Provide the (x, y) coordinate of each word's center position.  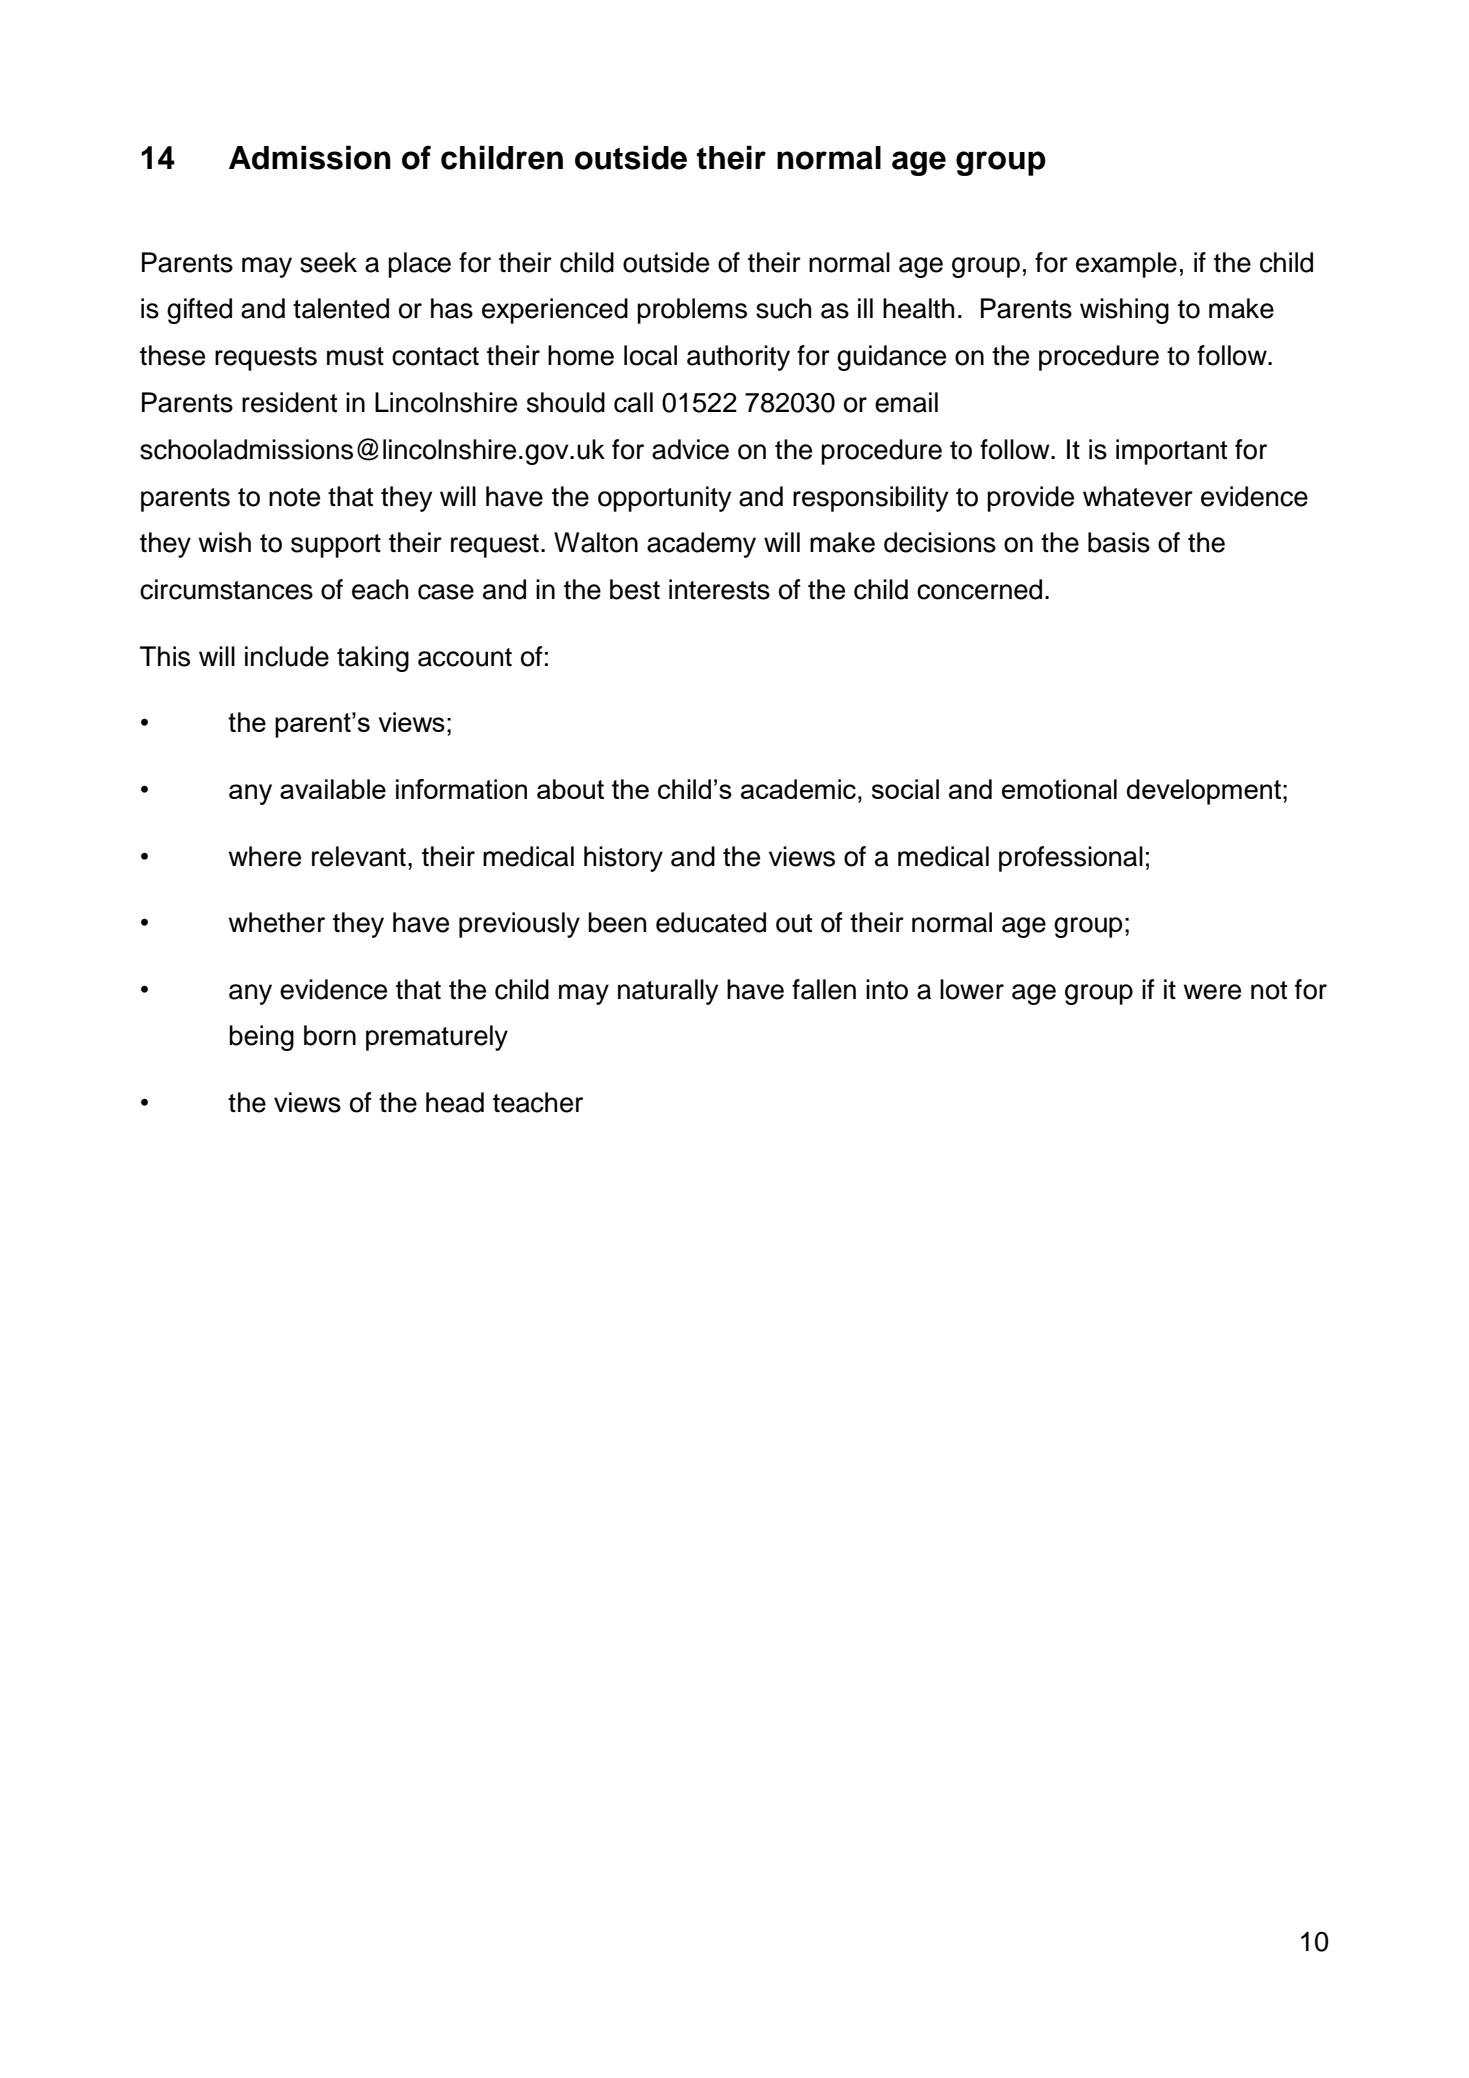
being (261, 1038)
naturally (668, 992)
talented (341, 308)
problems (692, 311)
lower (972, 989)
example (1126, 265)
